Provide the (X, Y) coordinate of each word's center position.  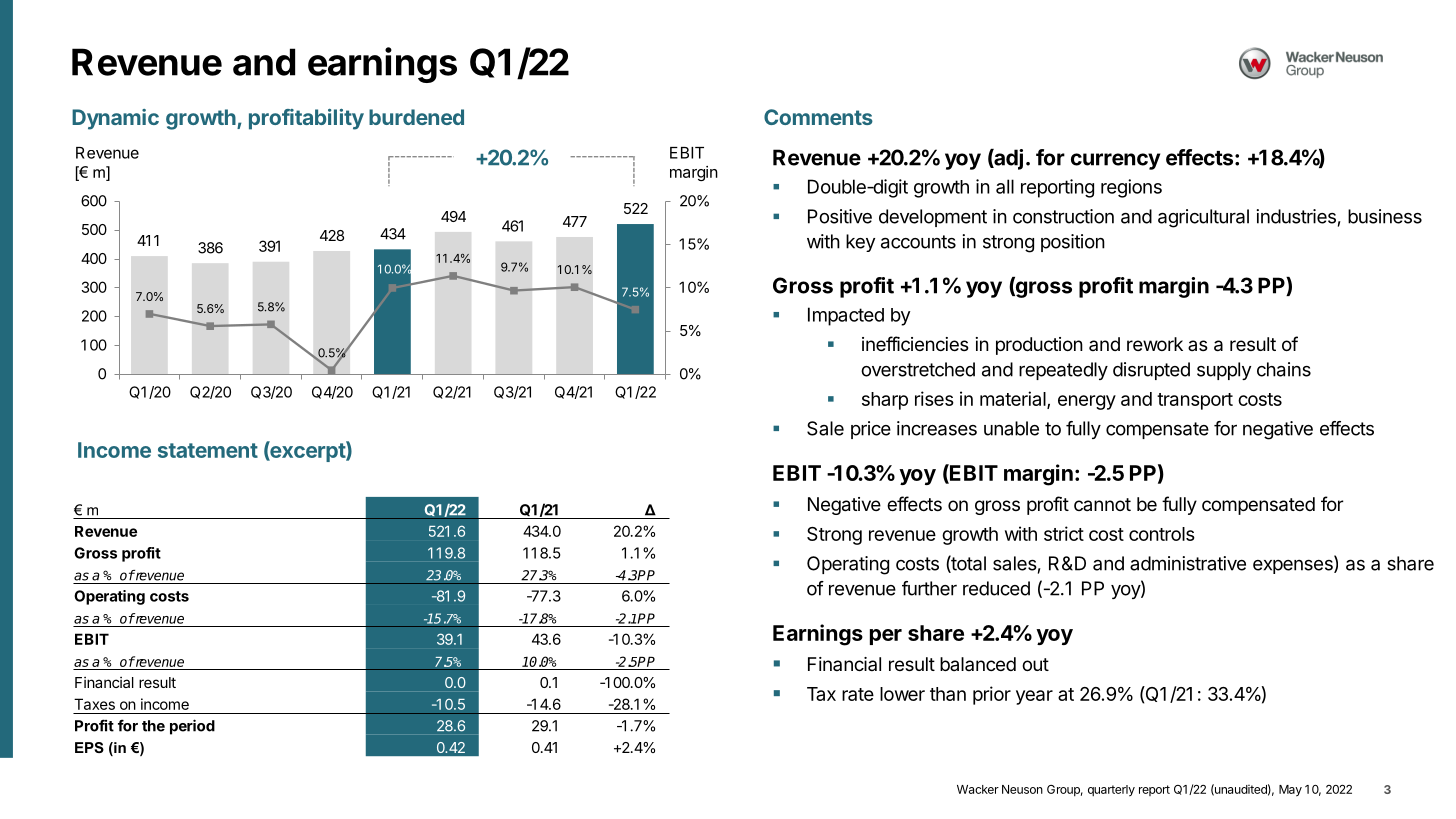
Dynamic (115, 119)
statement (208, 450)
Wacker (978, 789)
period (192, 727)
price (871, 430)
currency (1115, 161)
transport (1195, 401)
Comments (818, 117)
